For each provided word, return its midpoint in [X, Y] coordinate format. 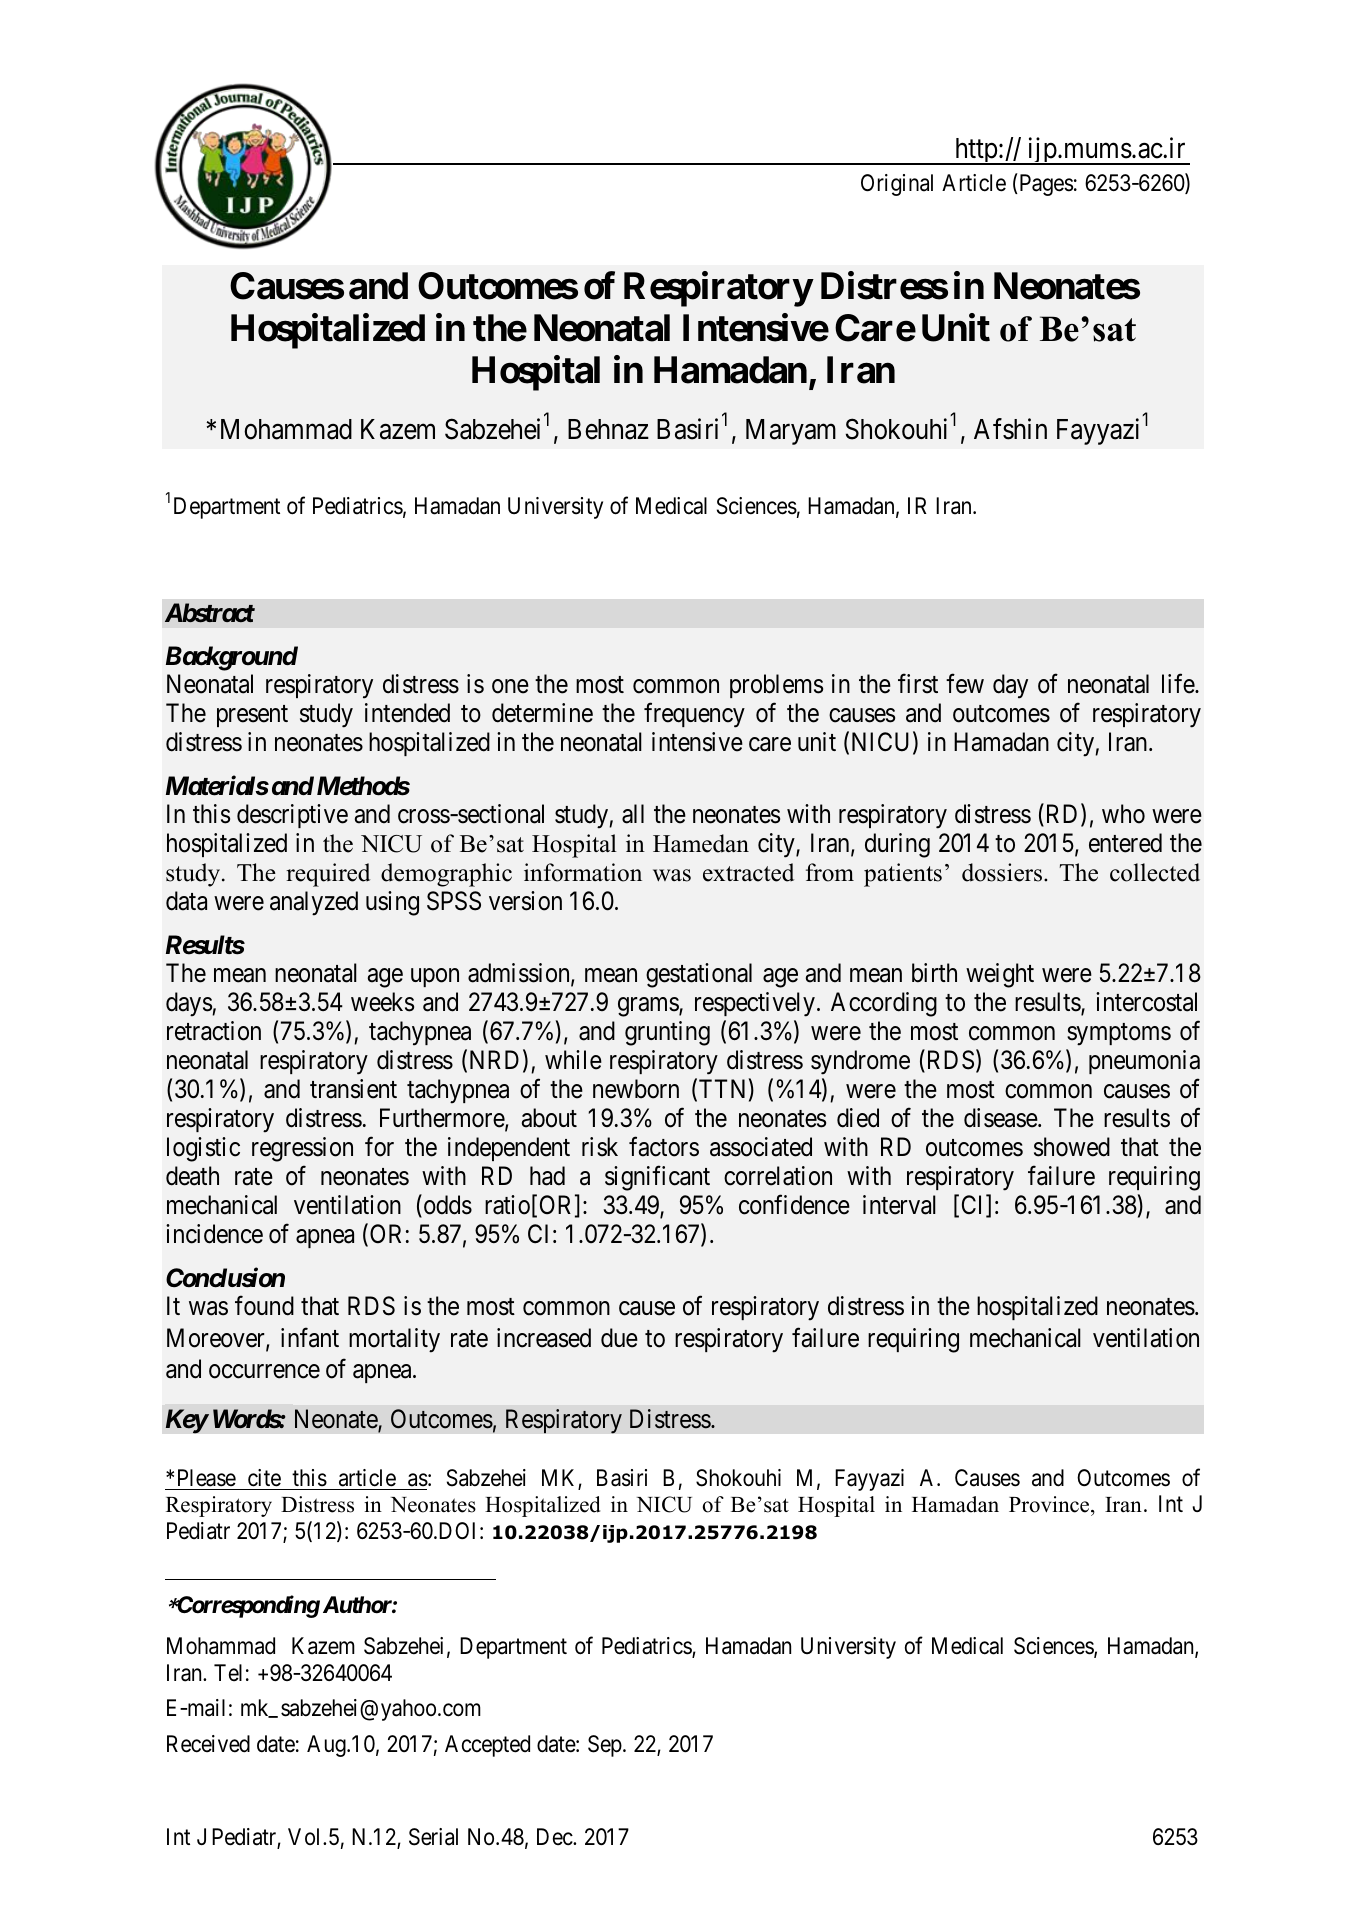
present [252, 716]
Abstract [210, 613]
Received [208, 1744]
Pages [1045, 185]
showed [1072, 1147]
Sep [605, 1746]
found [264, 1306]
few [965, 684]
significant [657, 1178]
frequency [694, 715]
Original [897, 185]
